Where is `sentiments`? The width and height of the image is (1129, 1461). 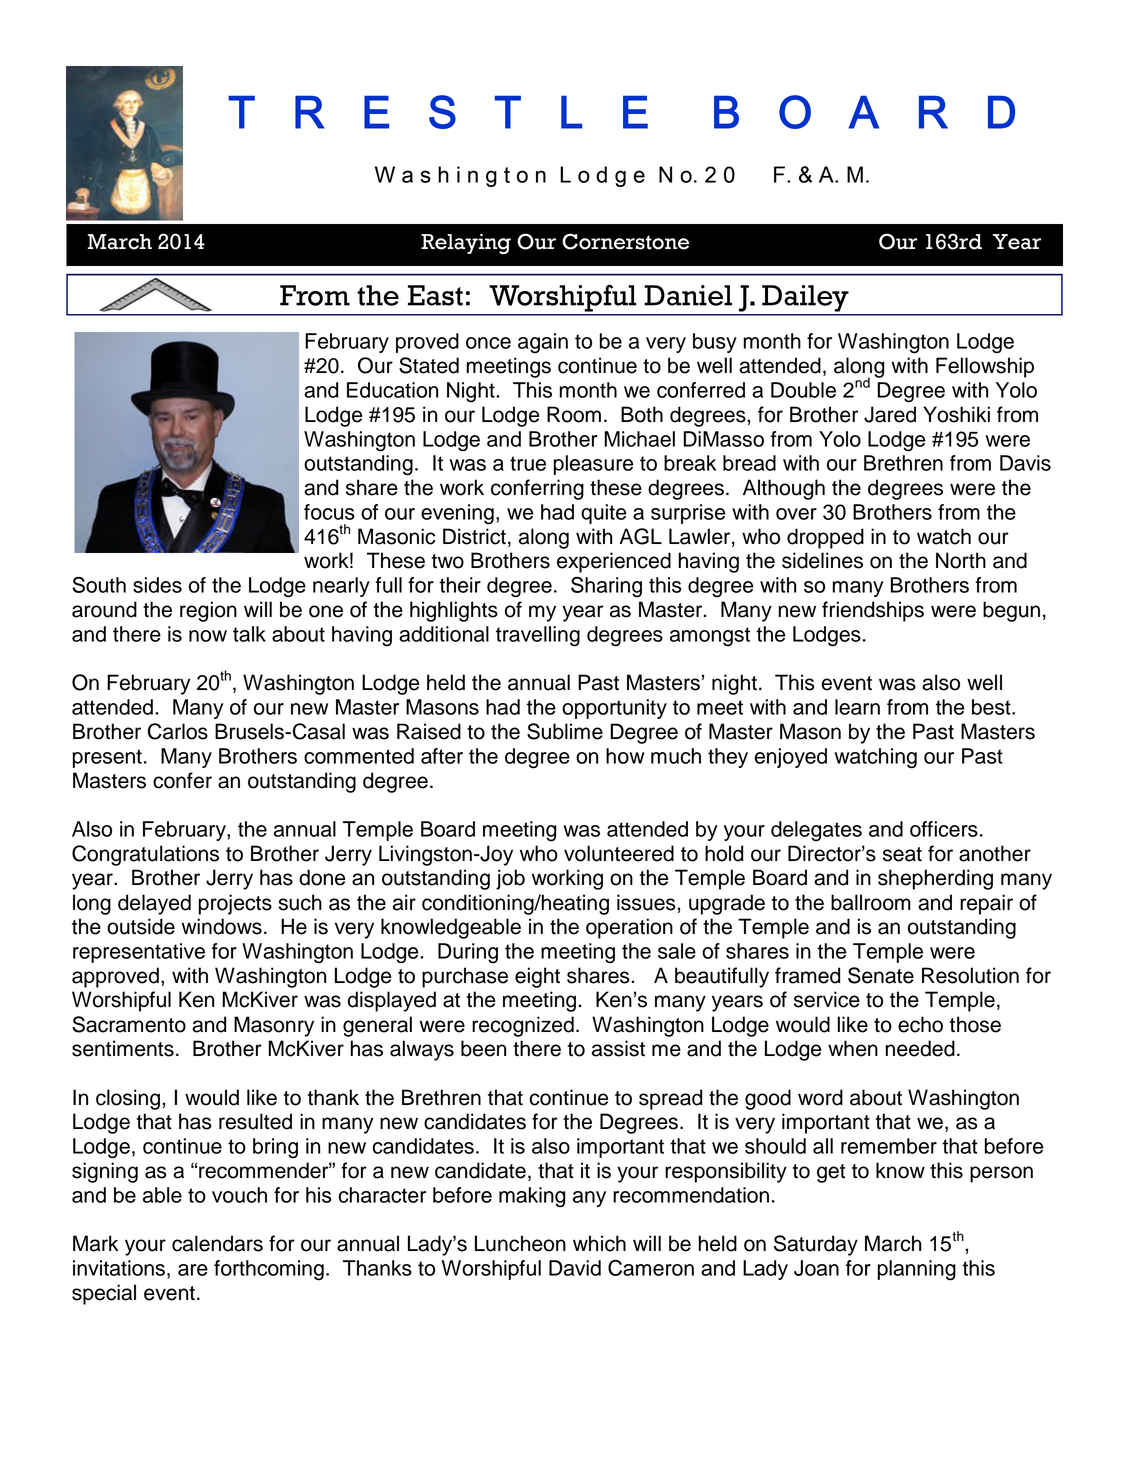 sentiments is located at coordinates (123, 1048).
